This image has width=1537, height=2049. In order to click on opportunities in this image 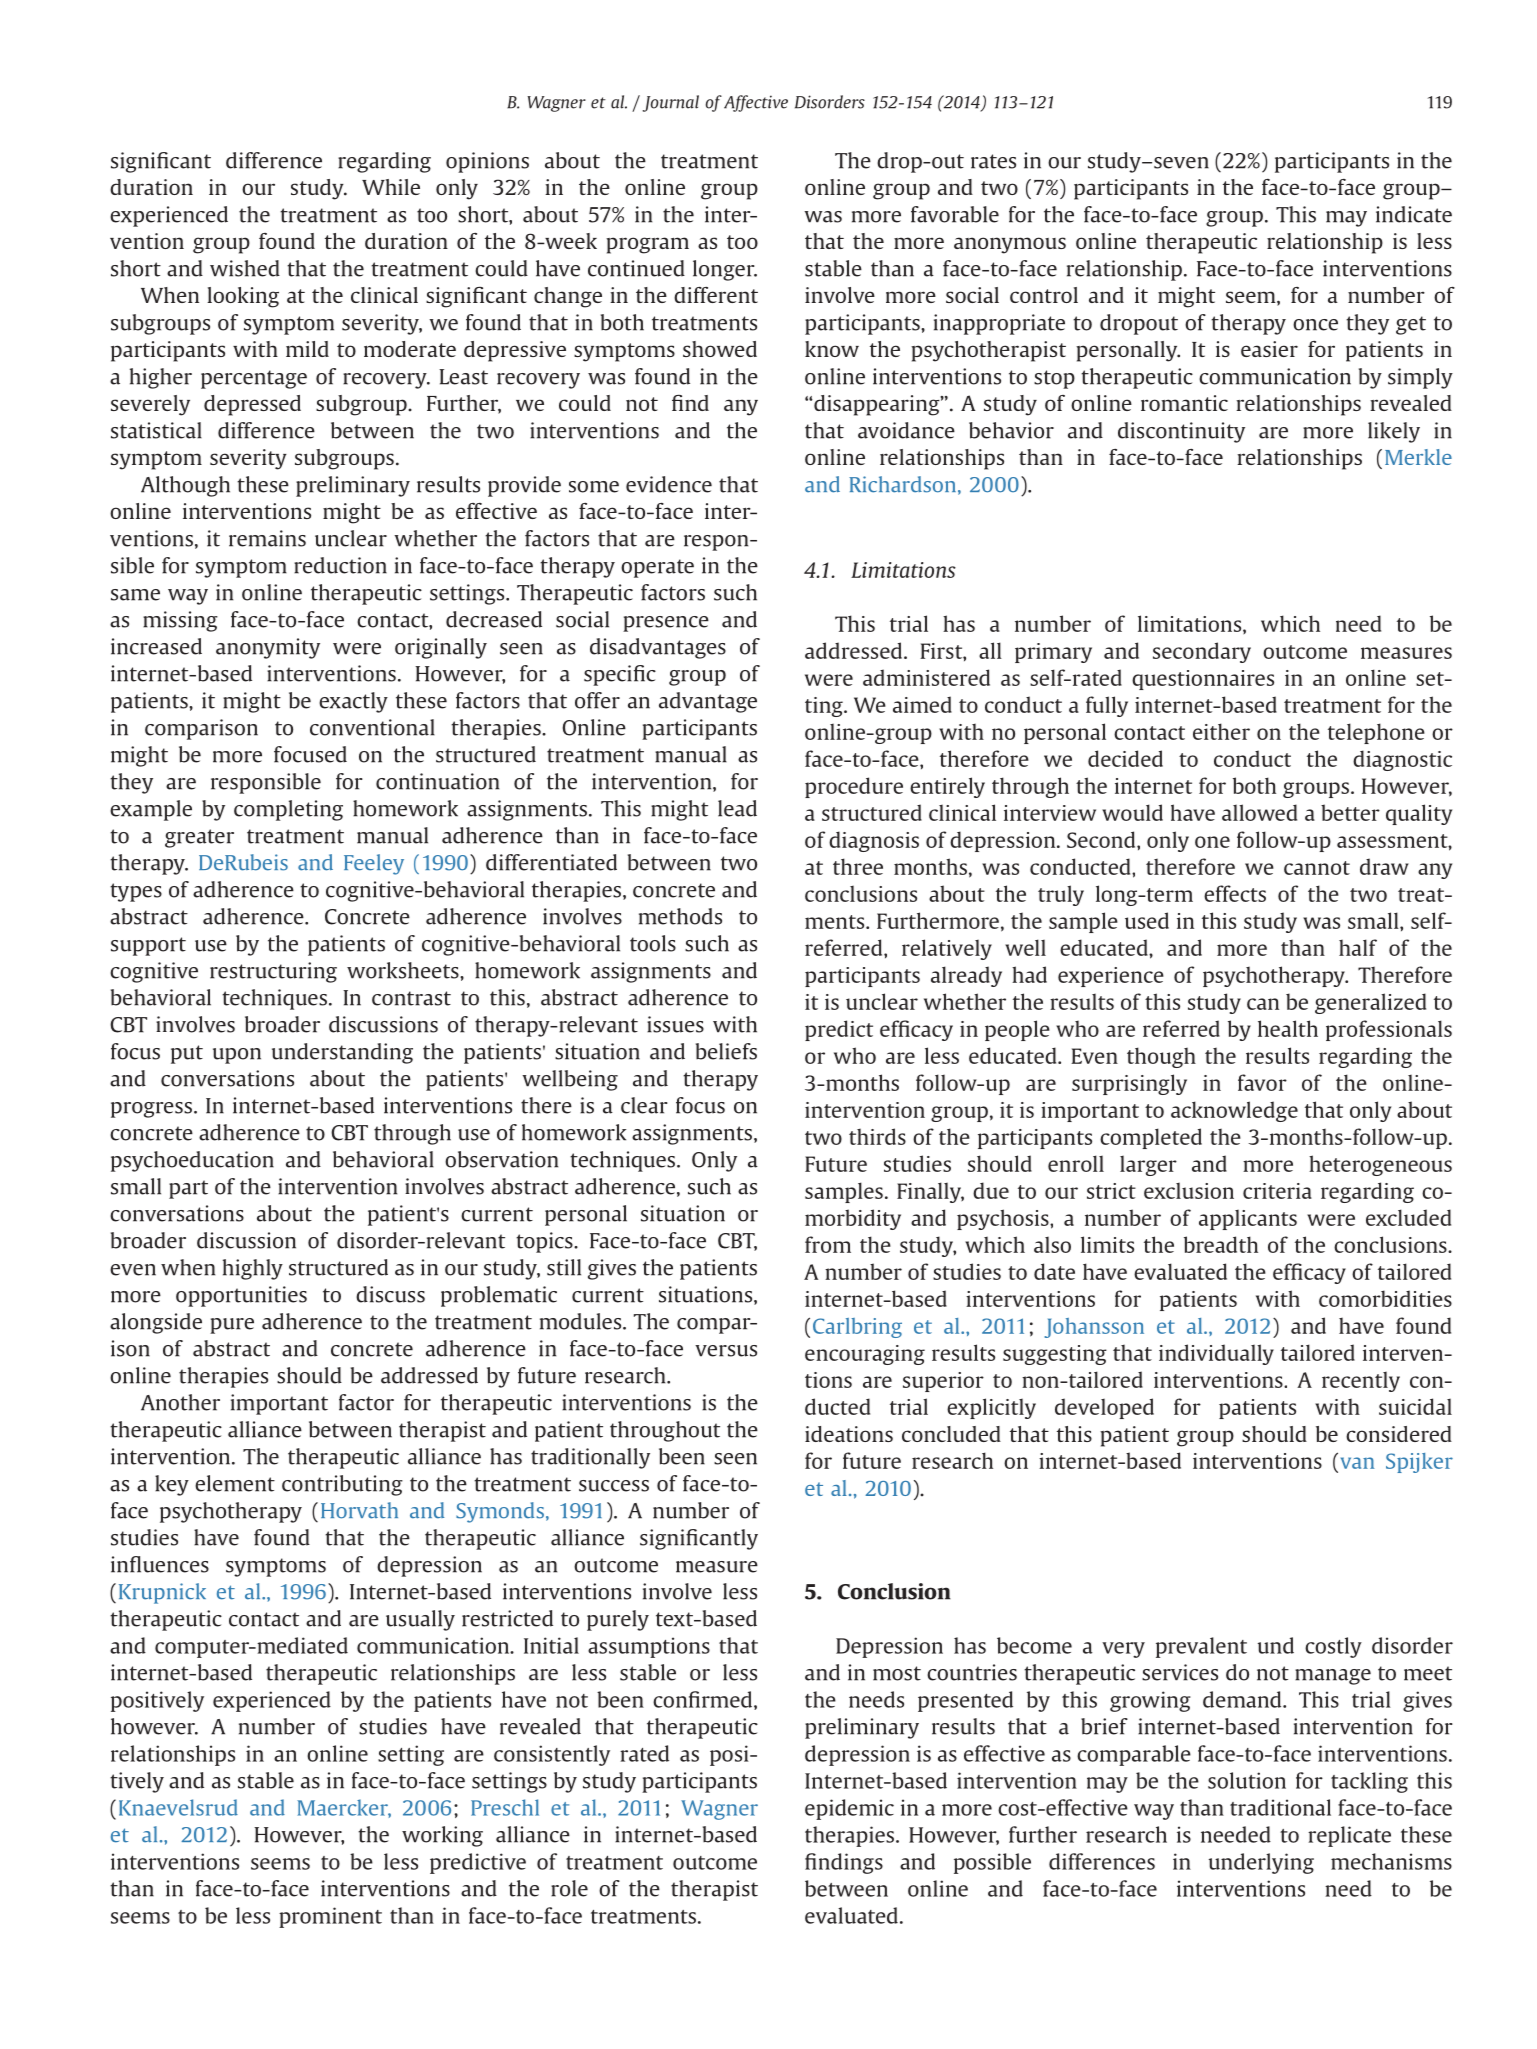, I will do `click(241, 1296)`.
